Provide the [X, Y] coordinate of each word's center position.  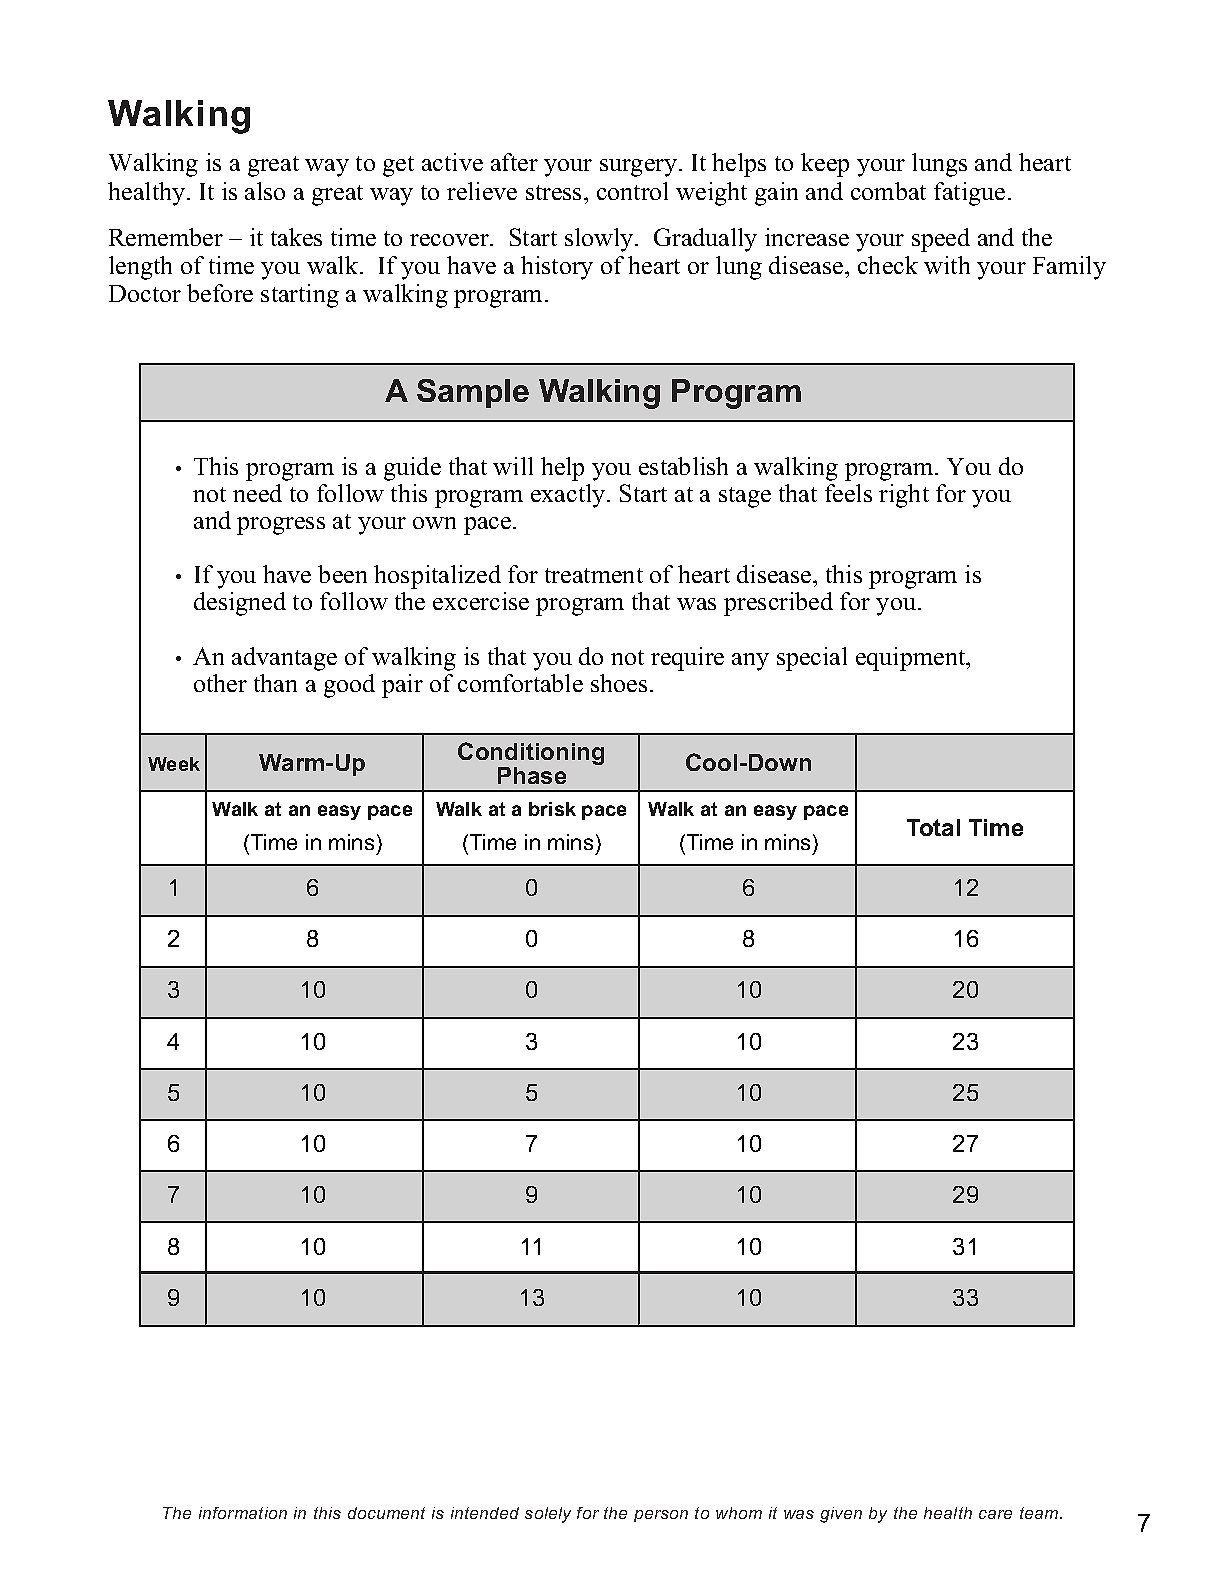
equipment [912, 659]
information [243, 1513]
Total [933, 827]
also [265, 191]
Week [174, 764]
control [632, 191]
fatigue [969, 194]
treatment [594, 575]
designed [240, 604]
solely [548, 1515]
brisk [552, 809]
